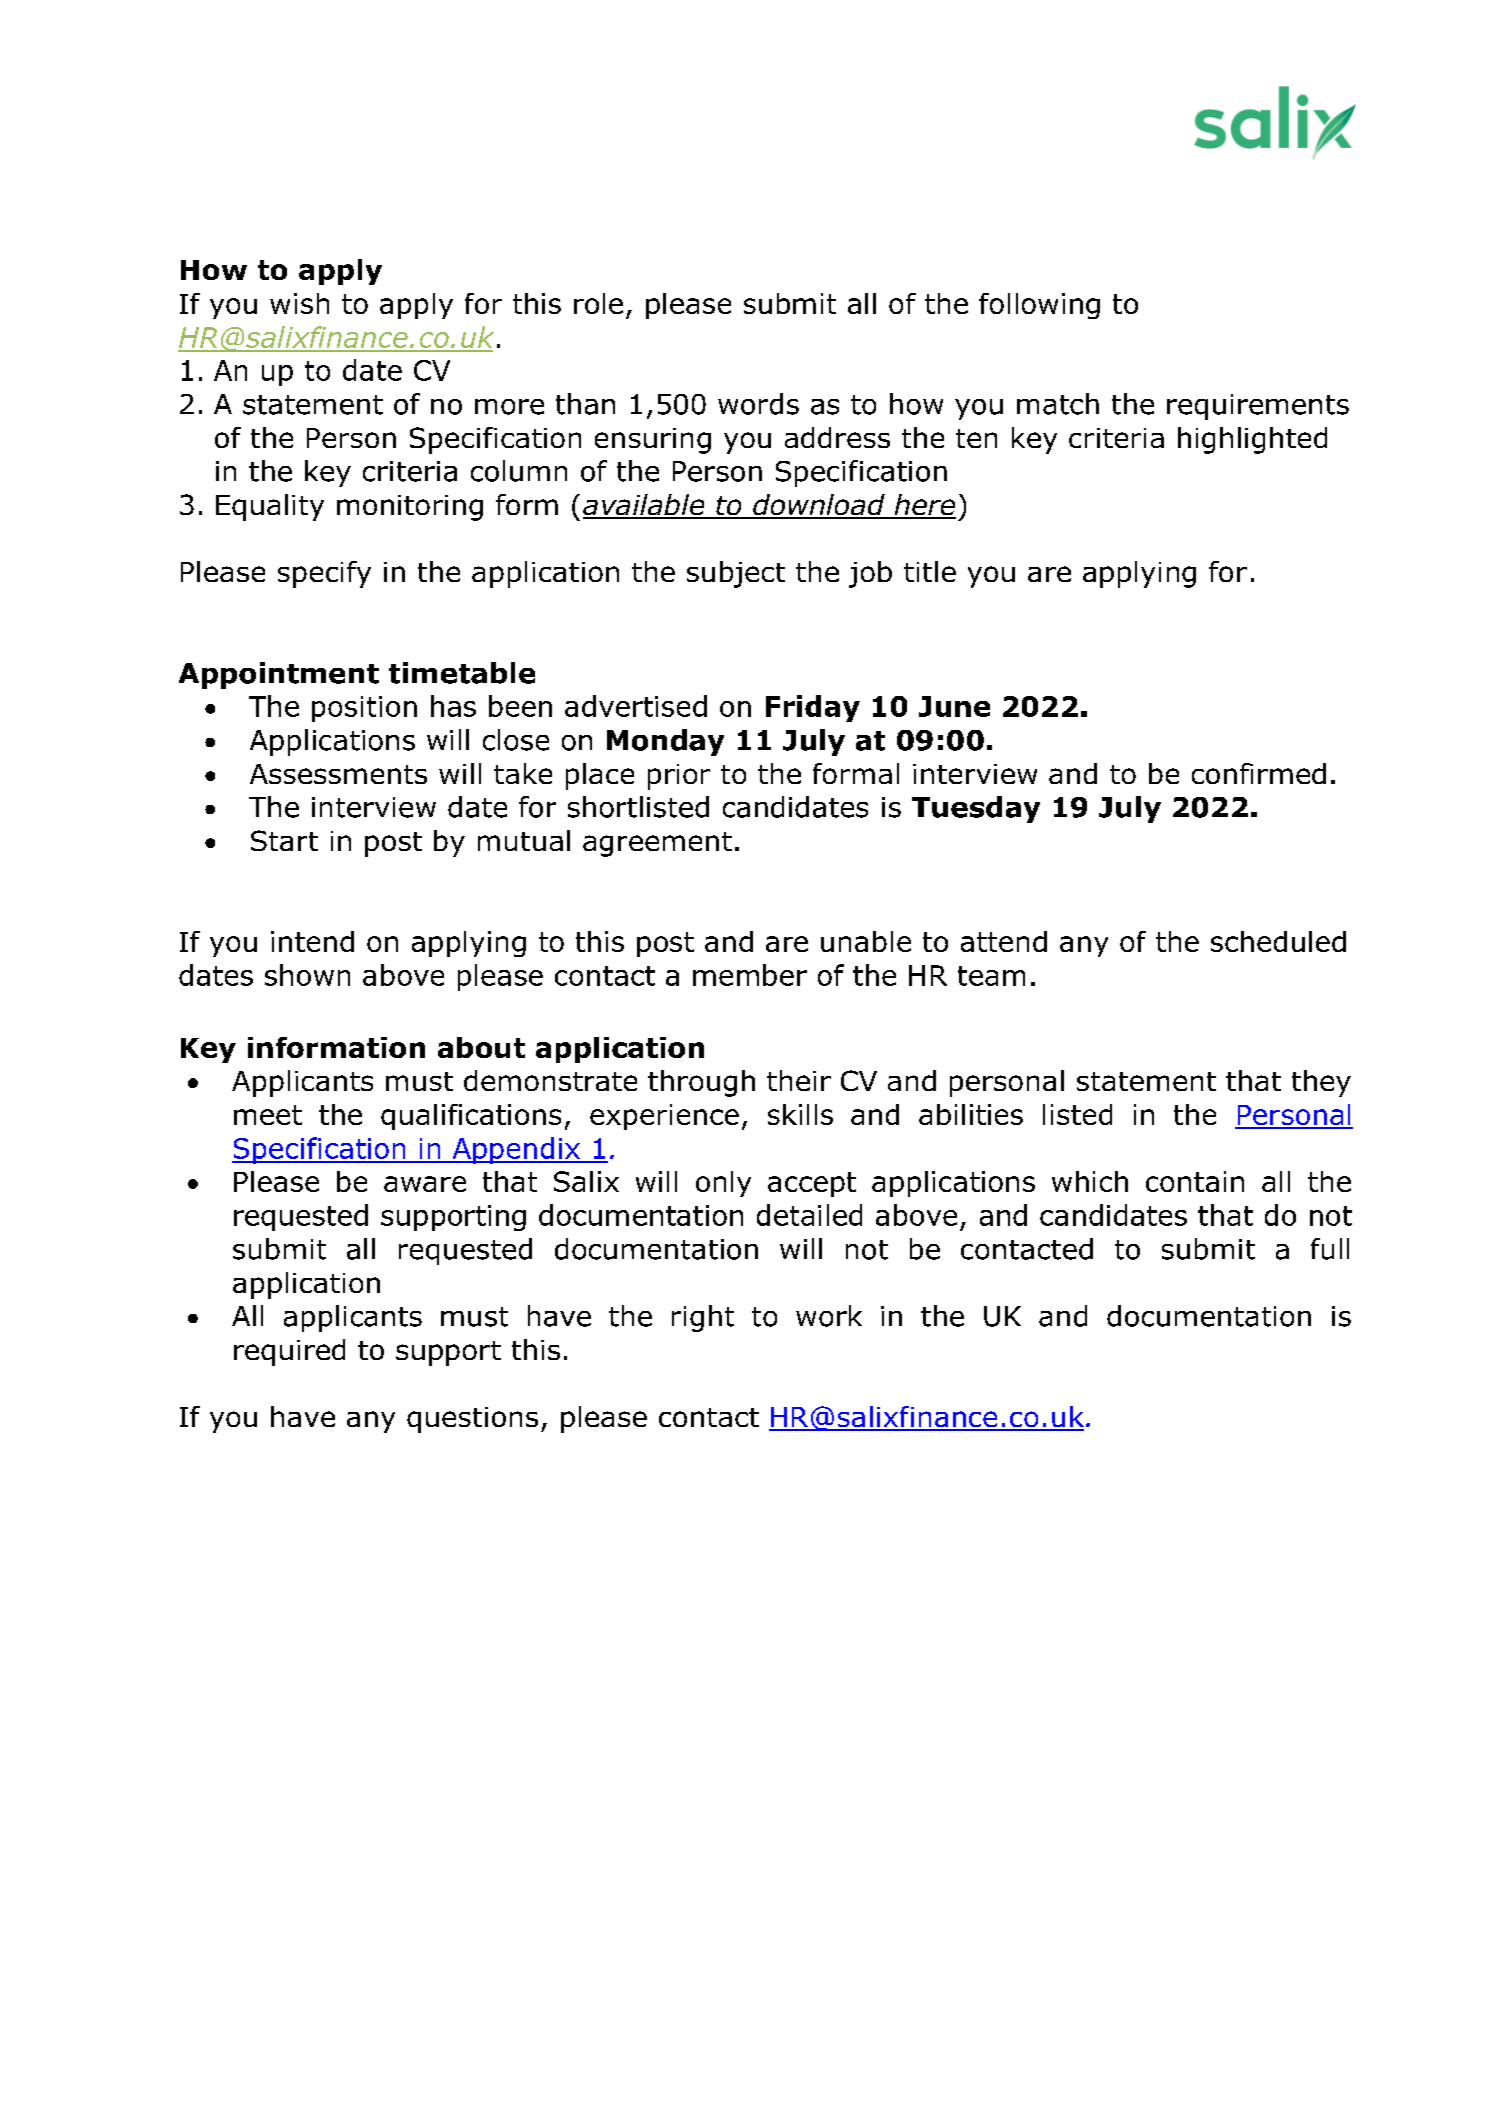 The image size is (1495, 2115). I want to click on requirements, so click(1258, 407).
